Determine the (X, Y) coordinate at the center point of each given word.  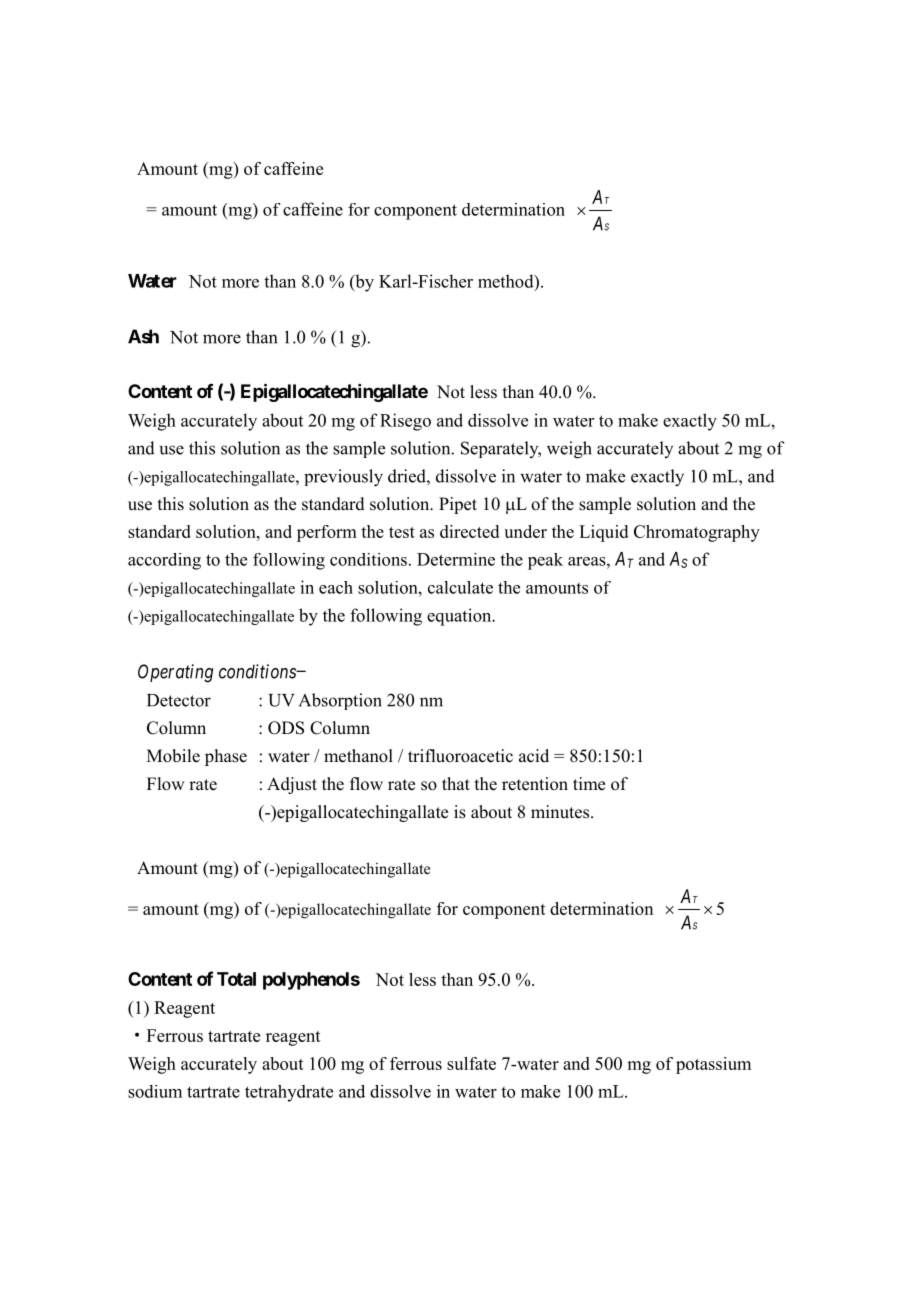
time (589, 784)
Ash (143, 336)
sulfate (471, 1063)
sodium (155, 1091)
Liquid (603, 533)
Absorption (340, 701)
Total (236, 979)
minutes (561, 812)
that (456, 783)
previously (343, 478)
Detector (179, 700)
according (164, 561)
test (402, 532)
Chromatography (697, 533)
